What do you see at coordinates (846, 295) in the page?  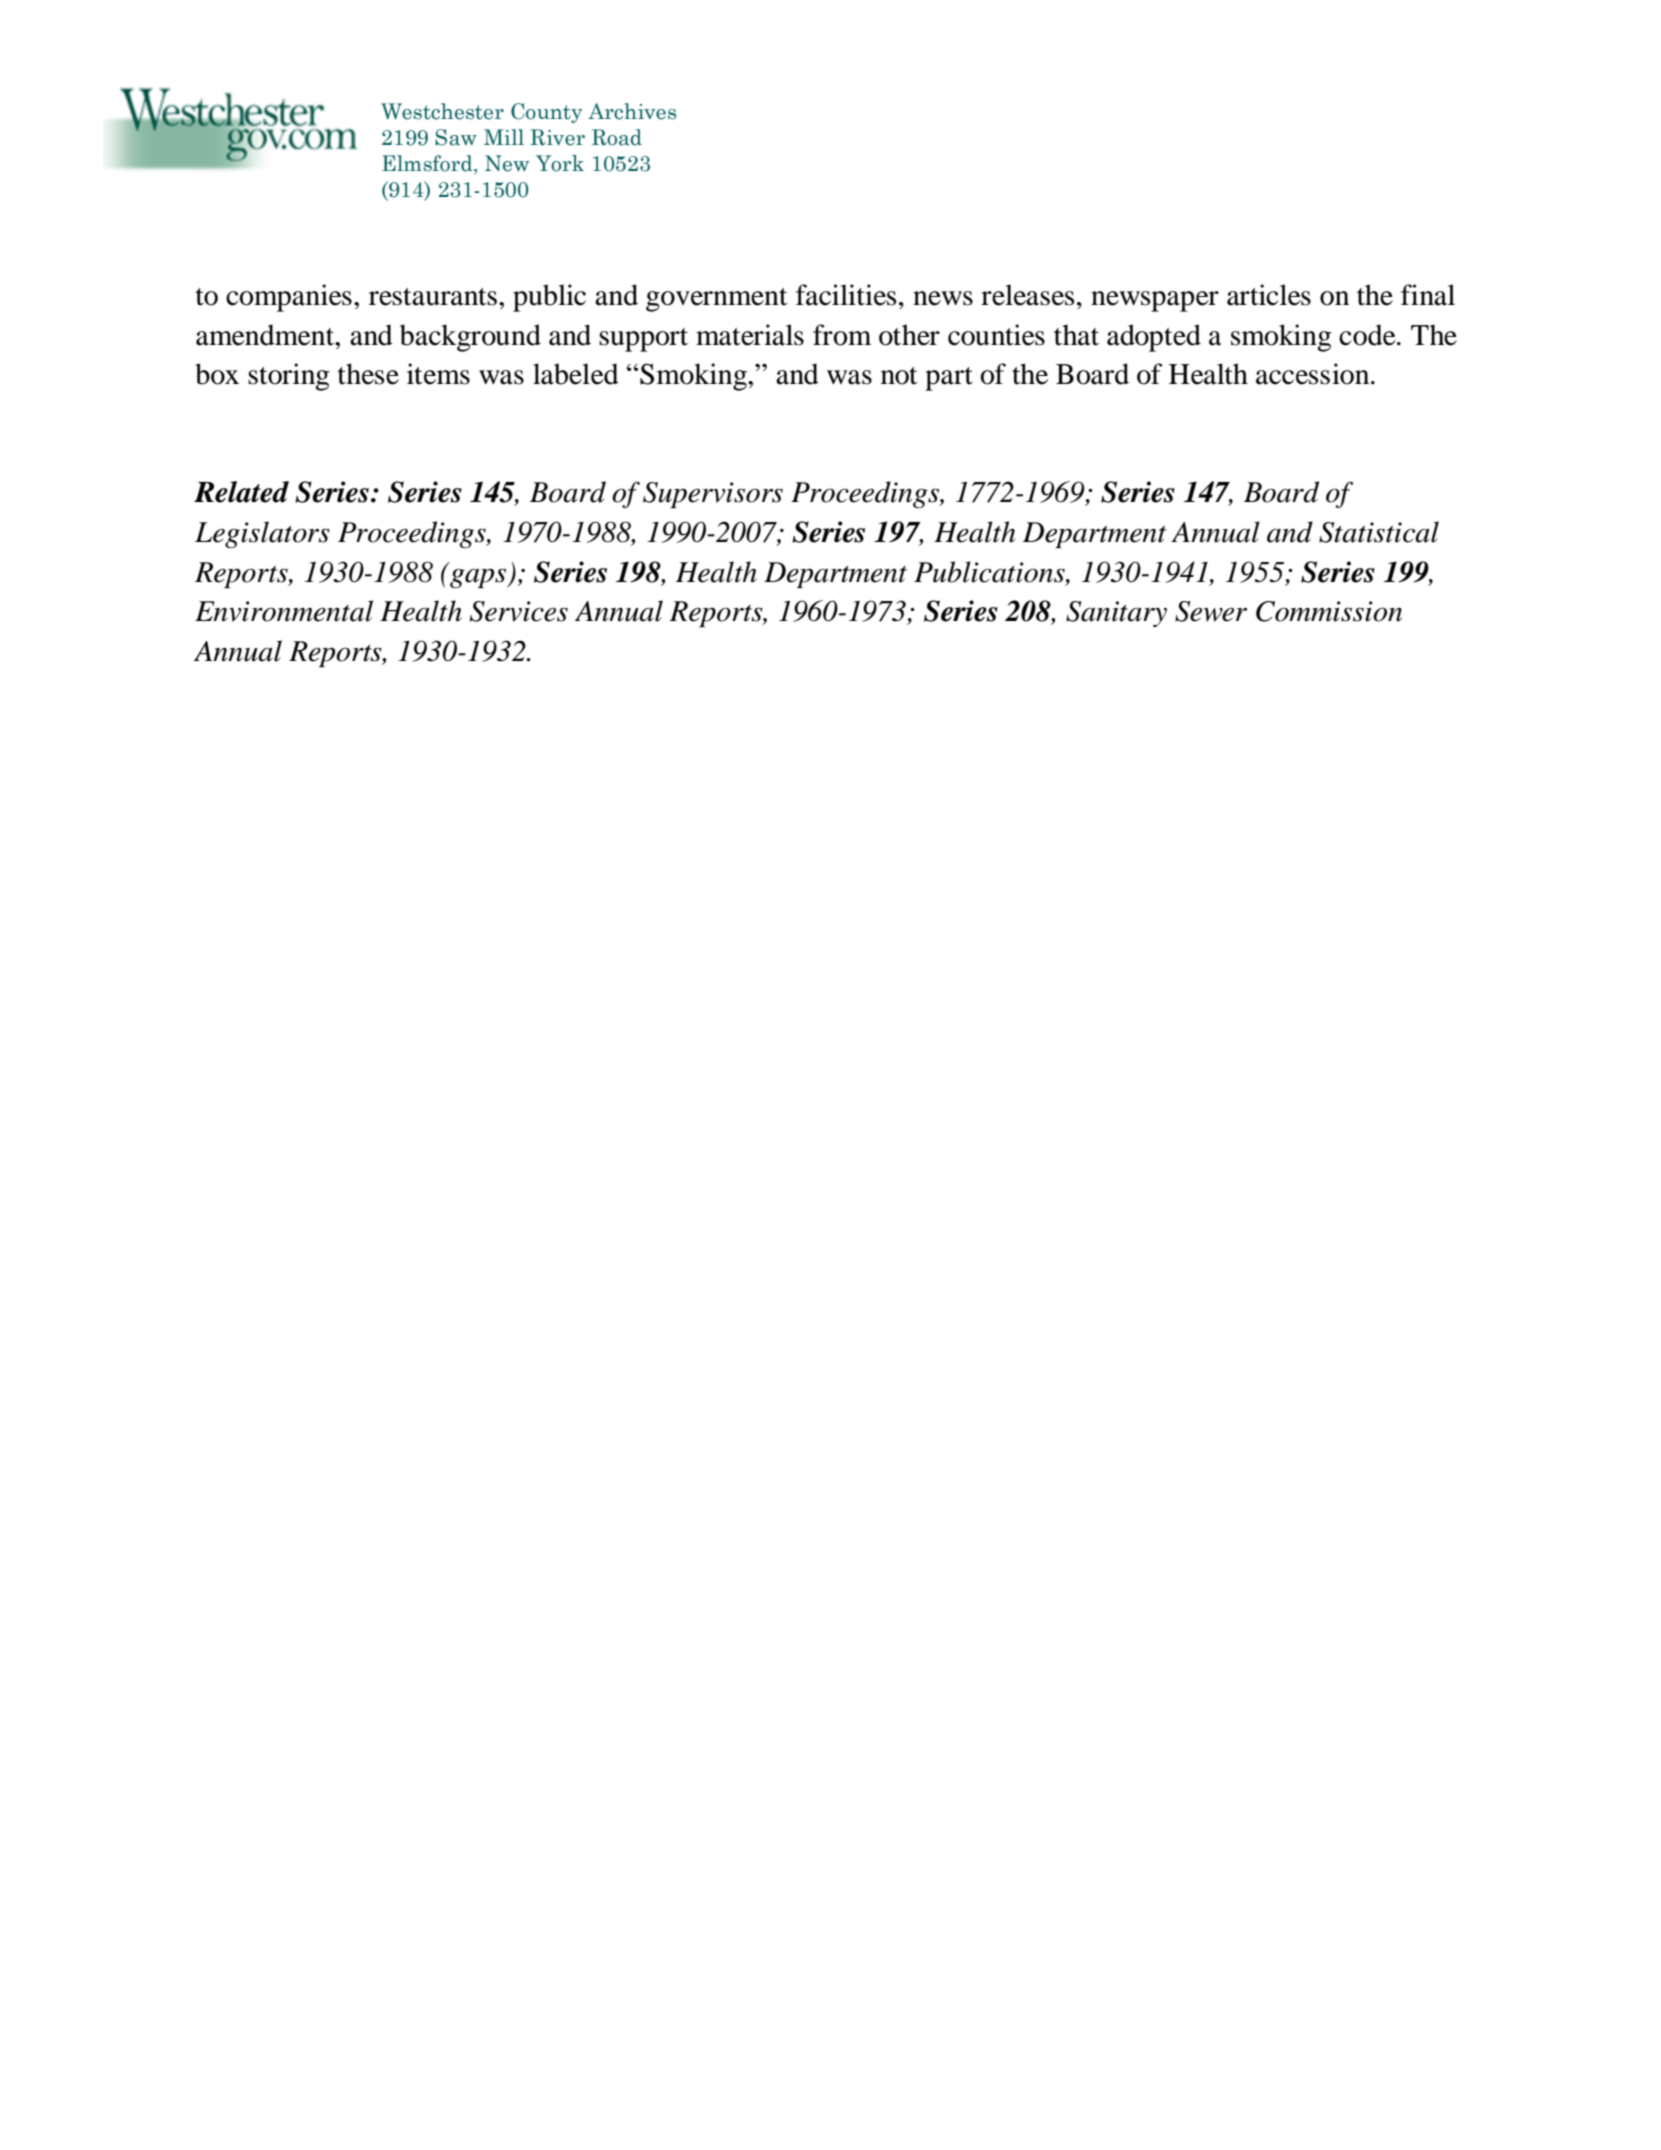 I see `facilities` at bounding box center [846, 295].
